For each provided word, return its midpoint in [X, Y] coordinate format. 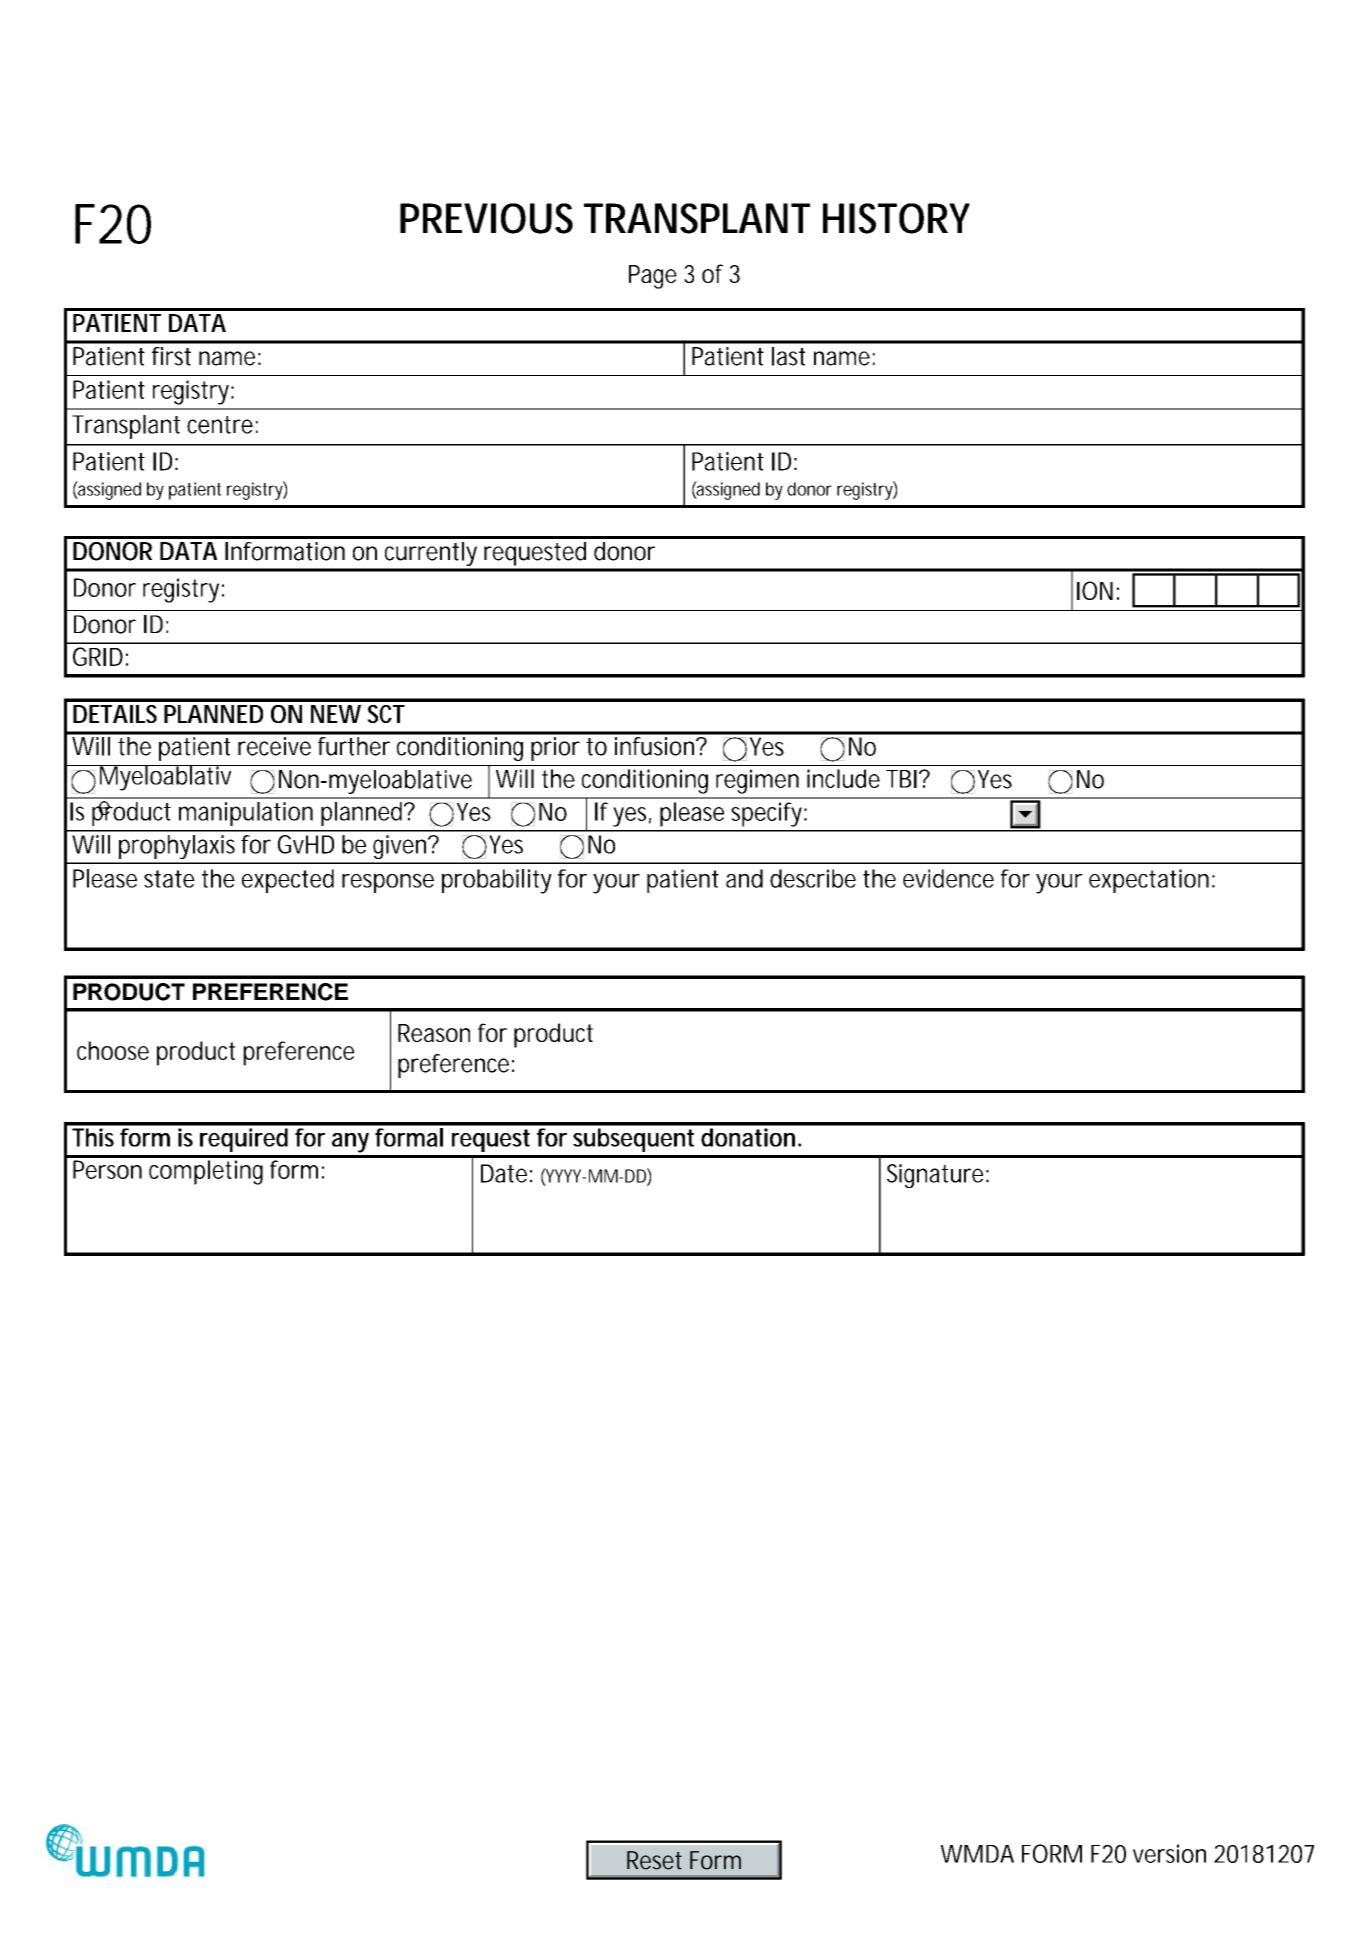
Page [653, 277]
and [744, 878]
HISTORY [896, 218]
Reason [434, 1033]
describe [813, 878]
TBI [901, 779]
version [1169, 1853]
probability [497, 881]
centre [220, 425]
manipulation [246, 814]
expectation [1149, 881]
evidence [948, 878]
